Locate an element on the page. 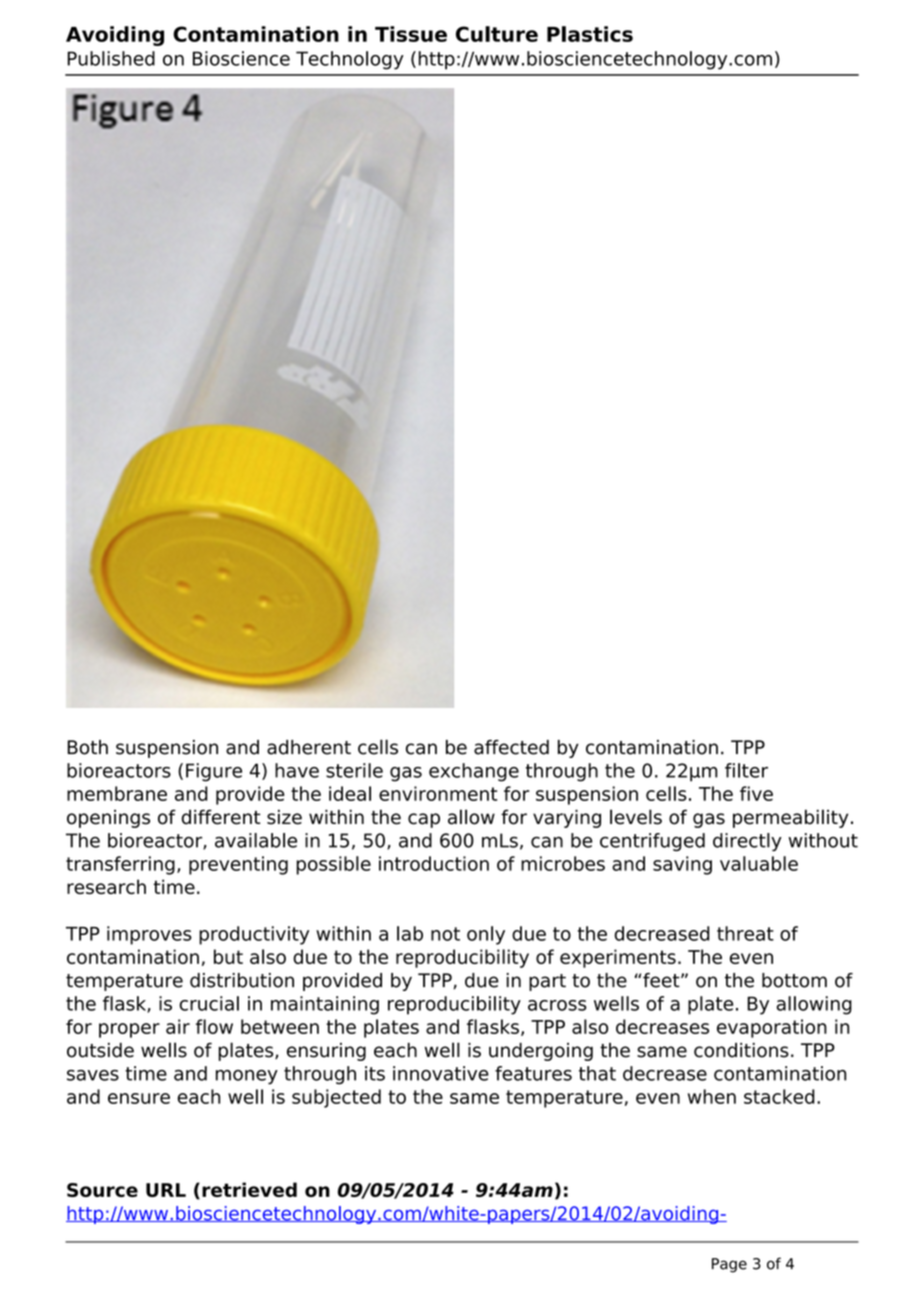 The image size is (924, 1308). Published is located at coordinates (111, 58).
